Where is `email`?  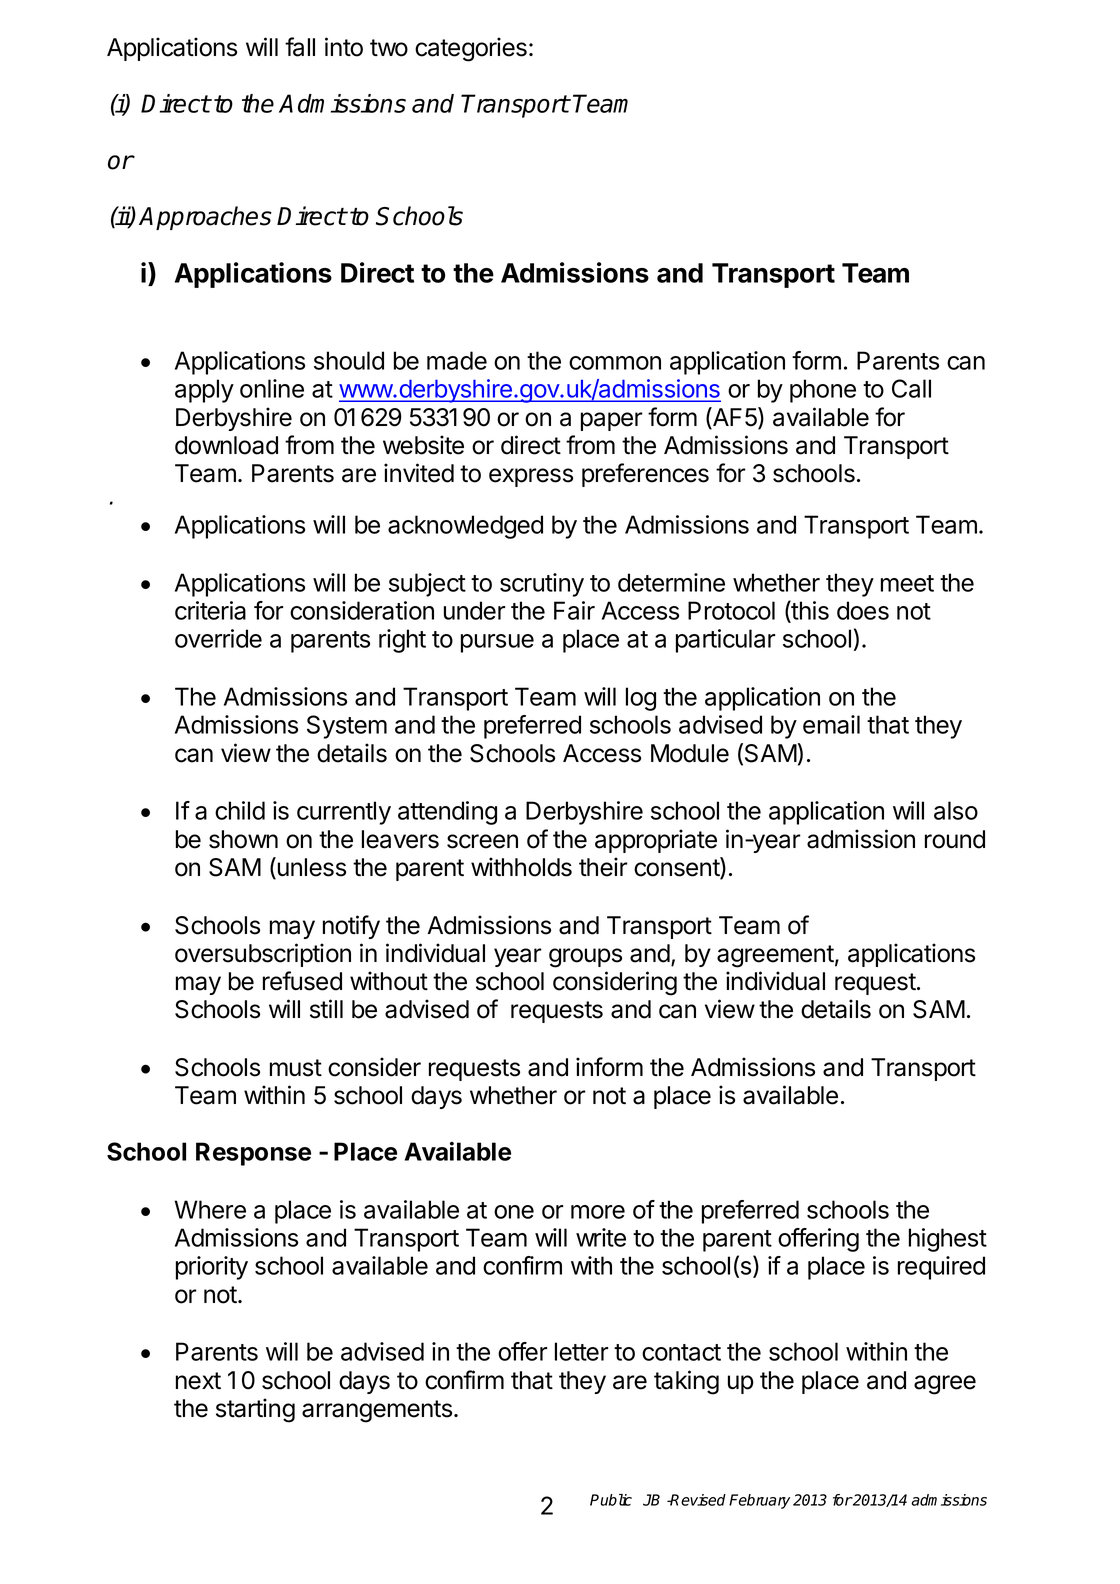
email is located at coordinates (831, 724).
